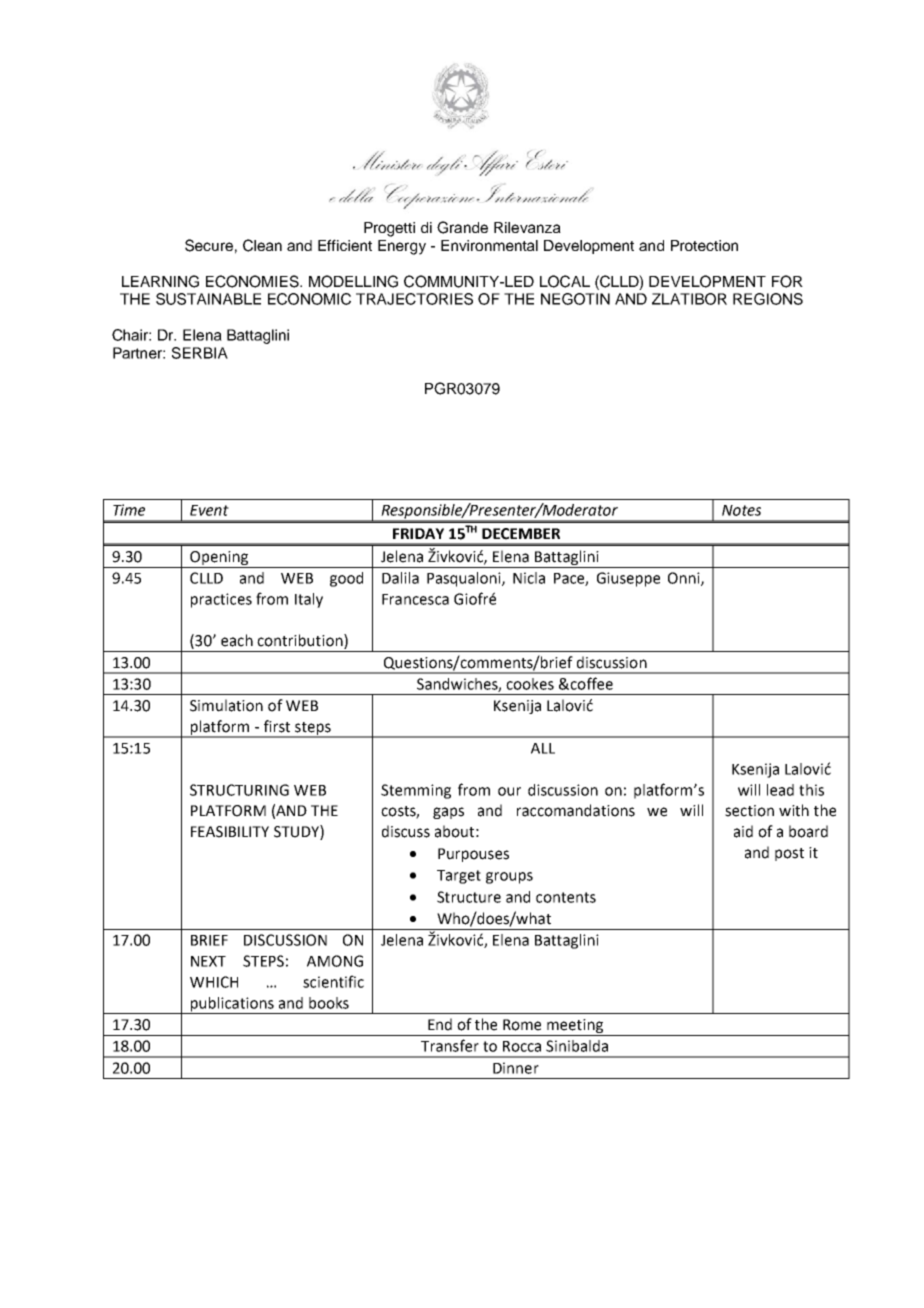 This screenshot has width=924, height=1308. What do you see at coordinates (489, 245) in the screenshot?
I see `Environmental` at bounding box center [489, 245].
